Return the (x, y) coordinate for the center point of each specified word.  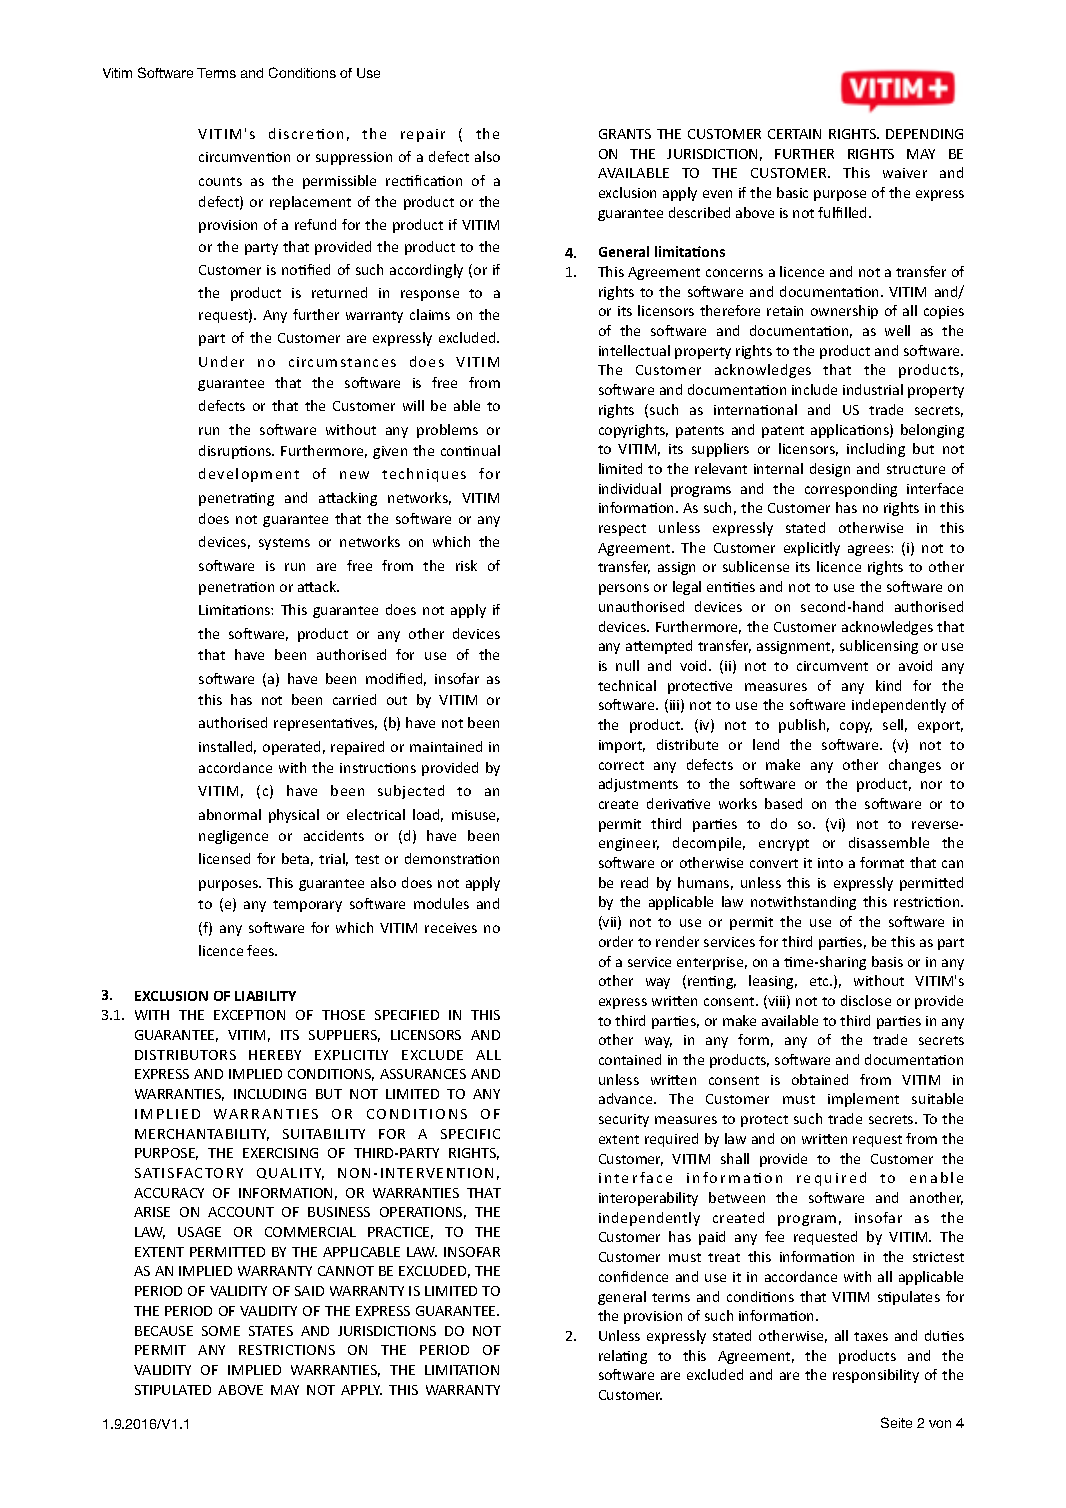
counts (220, 181)
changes (915, 766)
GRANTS (625, 134)
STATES (271, 1331)
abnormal (230, 814)
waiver (905, 173)
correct (621, 765)
